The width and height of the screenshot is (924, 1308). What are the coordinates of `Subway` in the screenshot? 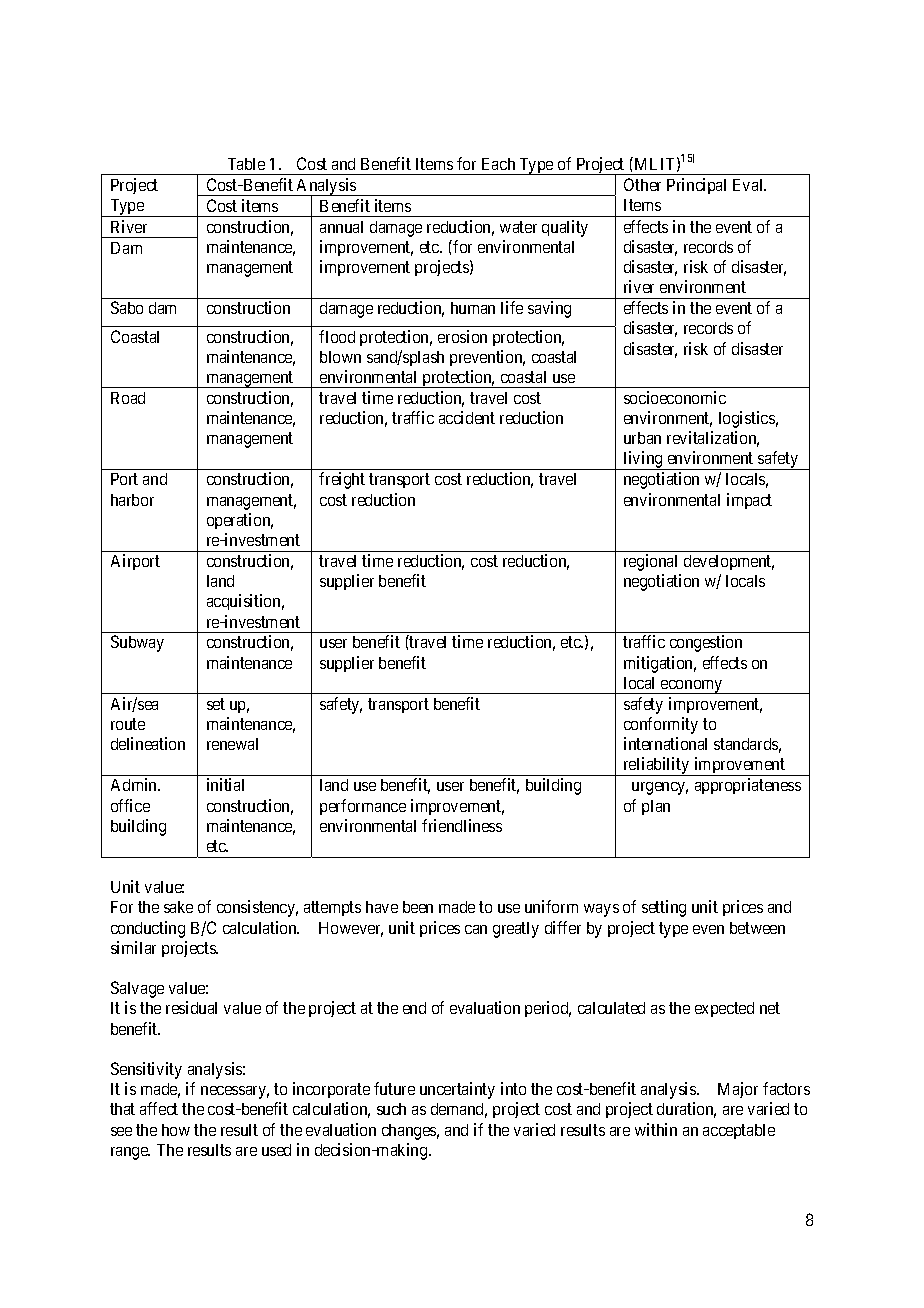 It's located at (137, 643).
